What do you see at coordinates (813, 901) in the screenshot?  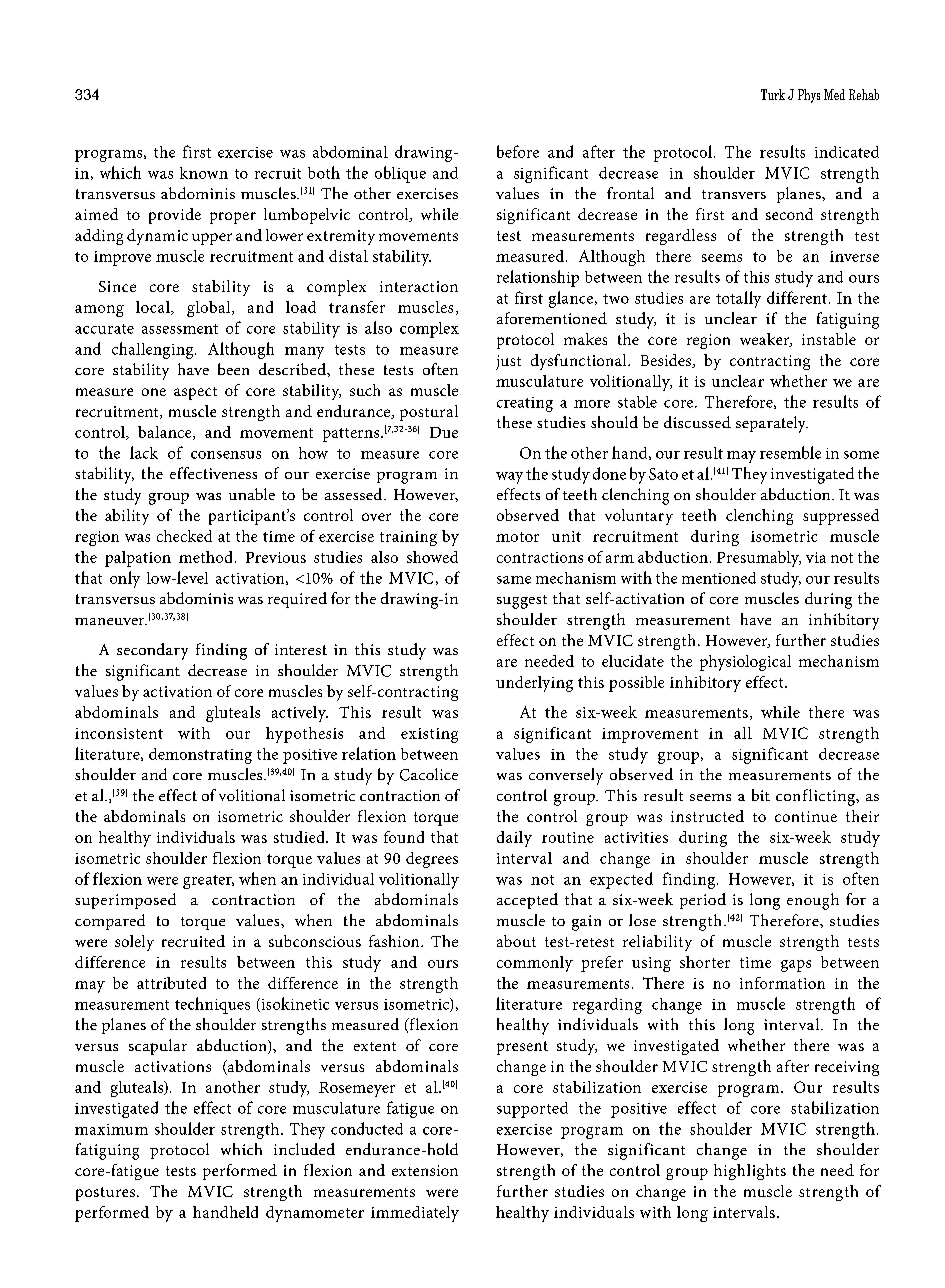 I see `enough` at bounding box center [813, 901].
